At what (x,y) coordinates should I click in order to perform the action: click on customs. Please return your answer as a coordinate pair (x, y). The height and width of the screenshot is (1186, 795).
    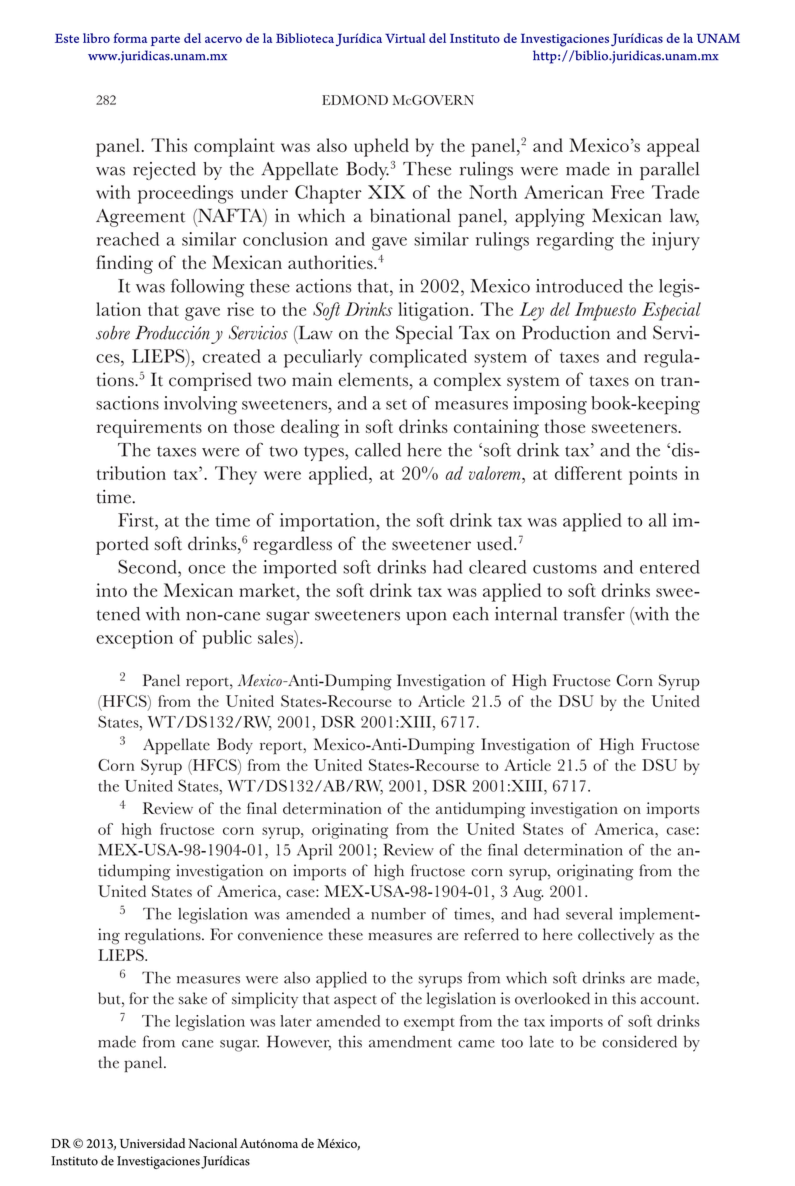
    Looking at the image, I should click on (565, 568).
